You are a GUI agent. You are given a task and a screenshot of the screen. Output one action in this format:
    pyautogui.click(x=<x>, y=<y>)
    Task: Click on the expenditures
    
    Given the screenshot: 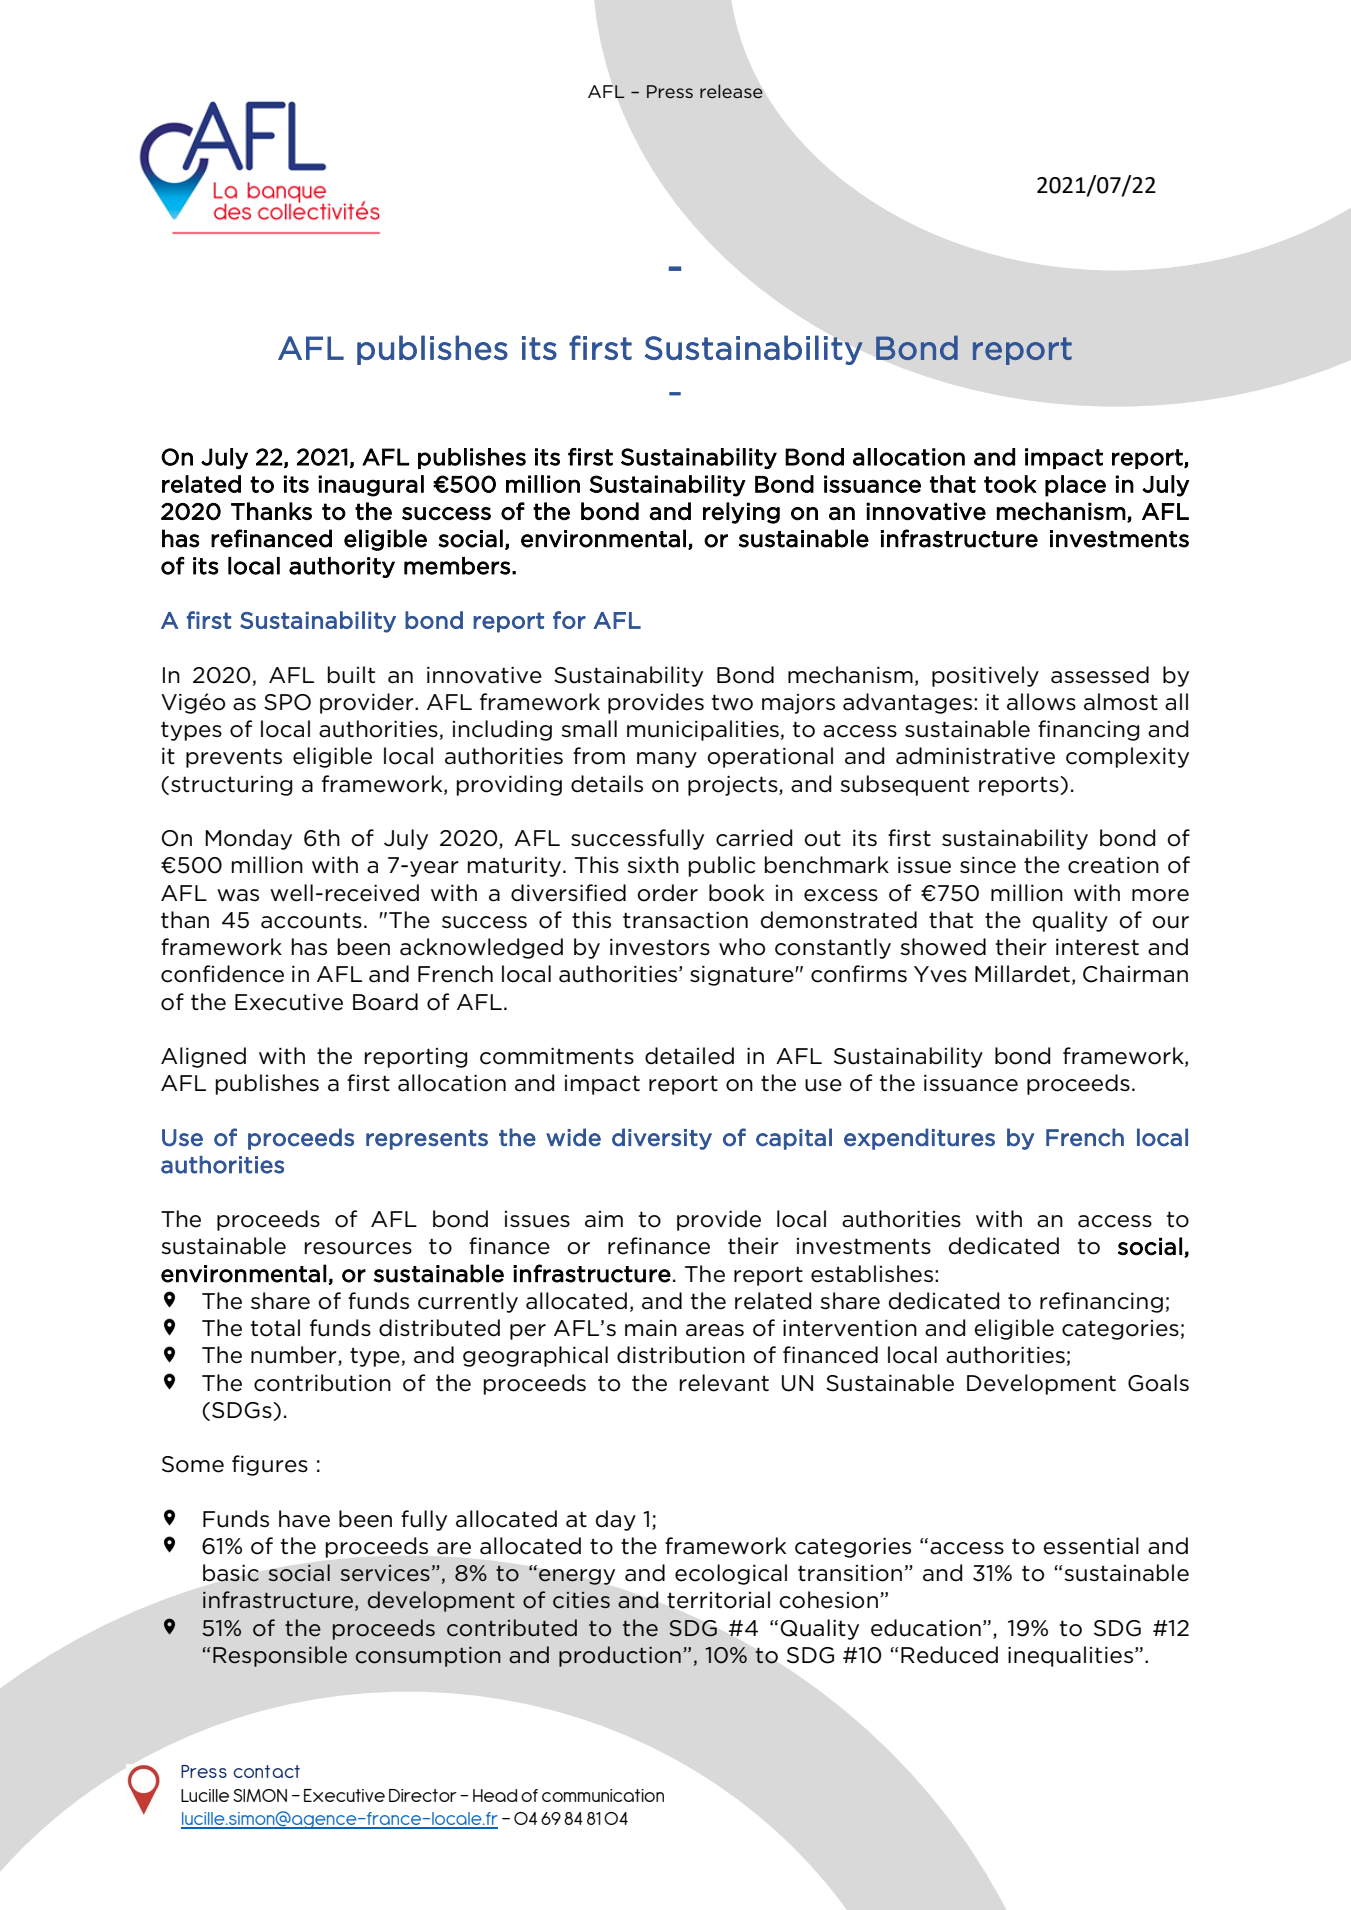 What is the action you would take?
    pyautogui.click(x=919, y=1139)
